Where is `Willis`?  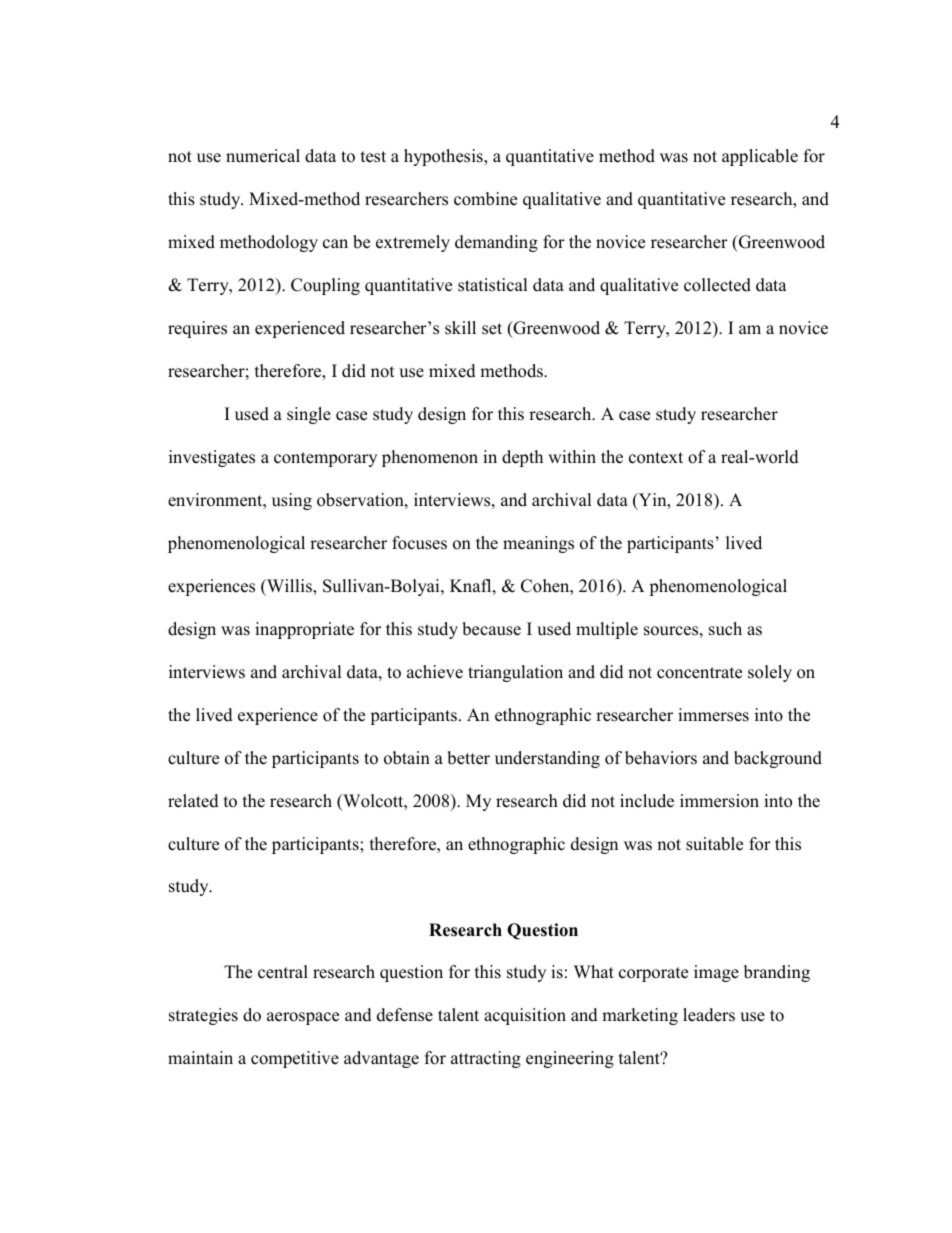 Willis is located at coordinates (289, 587).
